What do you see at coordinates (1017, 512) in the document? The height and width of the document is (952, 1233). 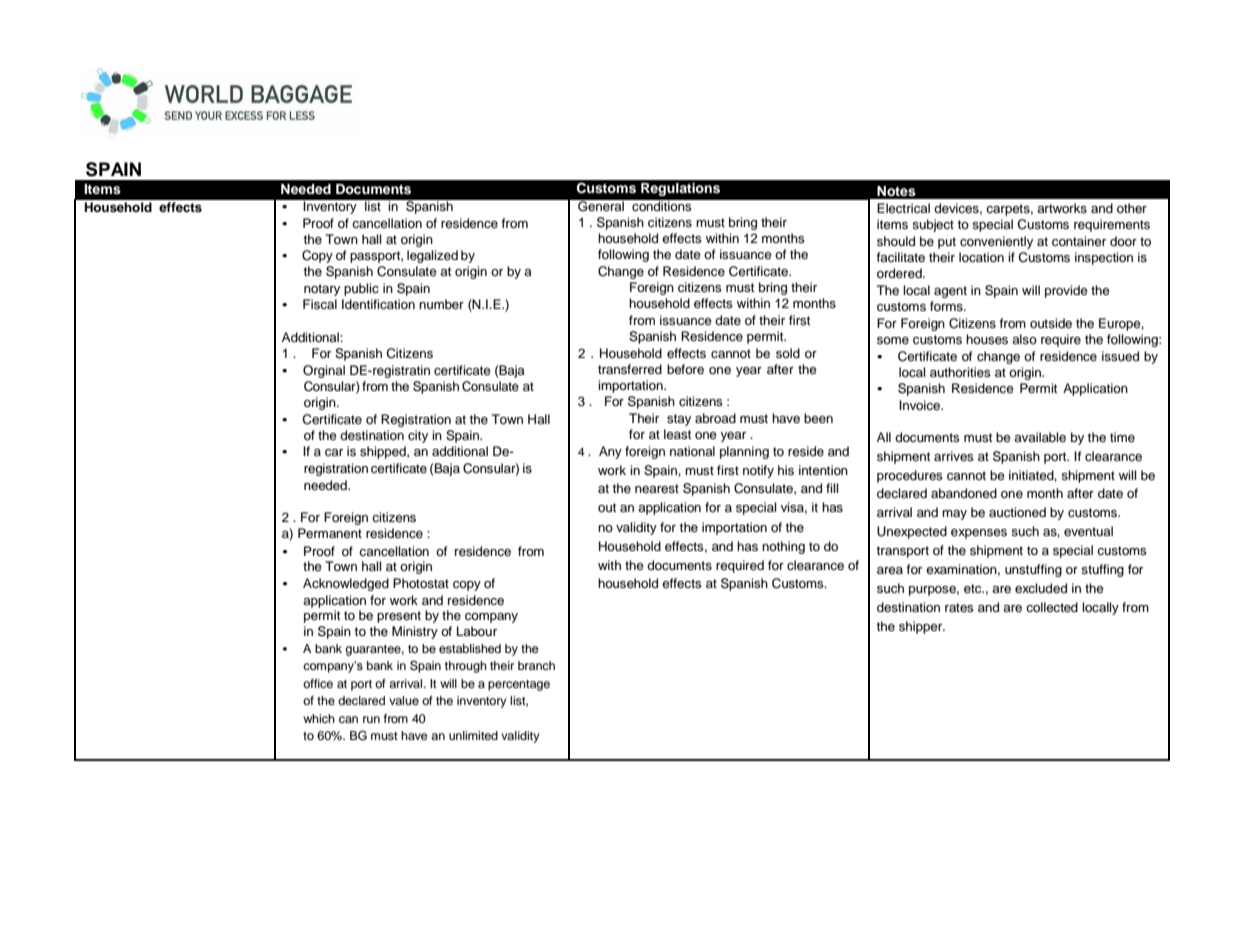 I see `auctioned` at bounding box center [1017, 512].
